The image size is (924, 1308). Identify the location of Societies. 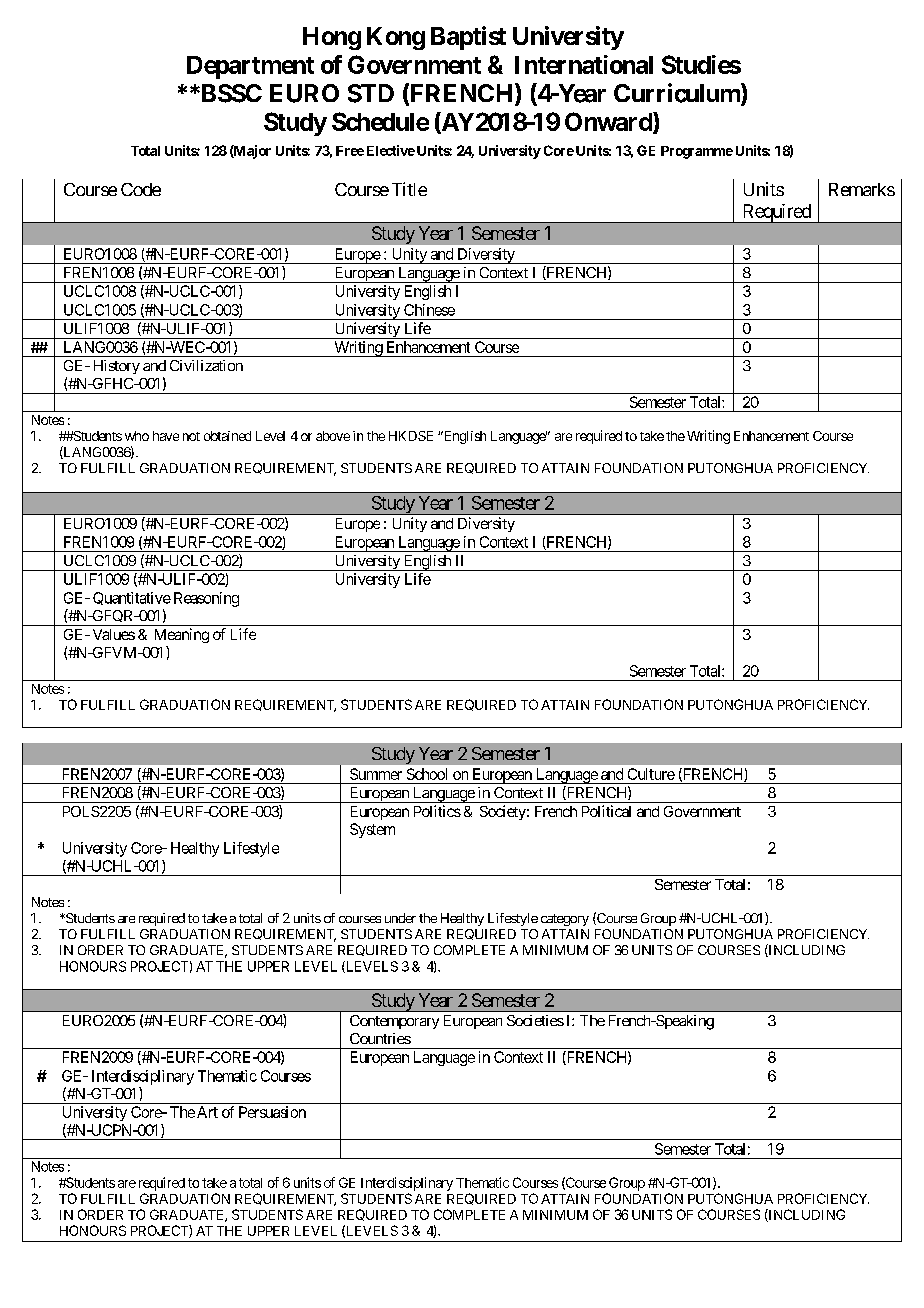
(535, 1020).
